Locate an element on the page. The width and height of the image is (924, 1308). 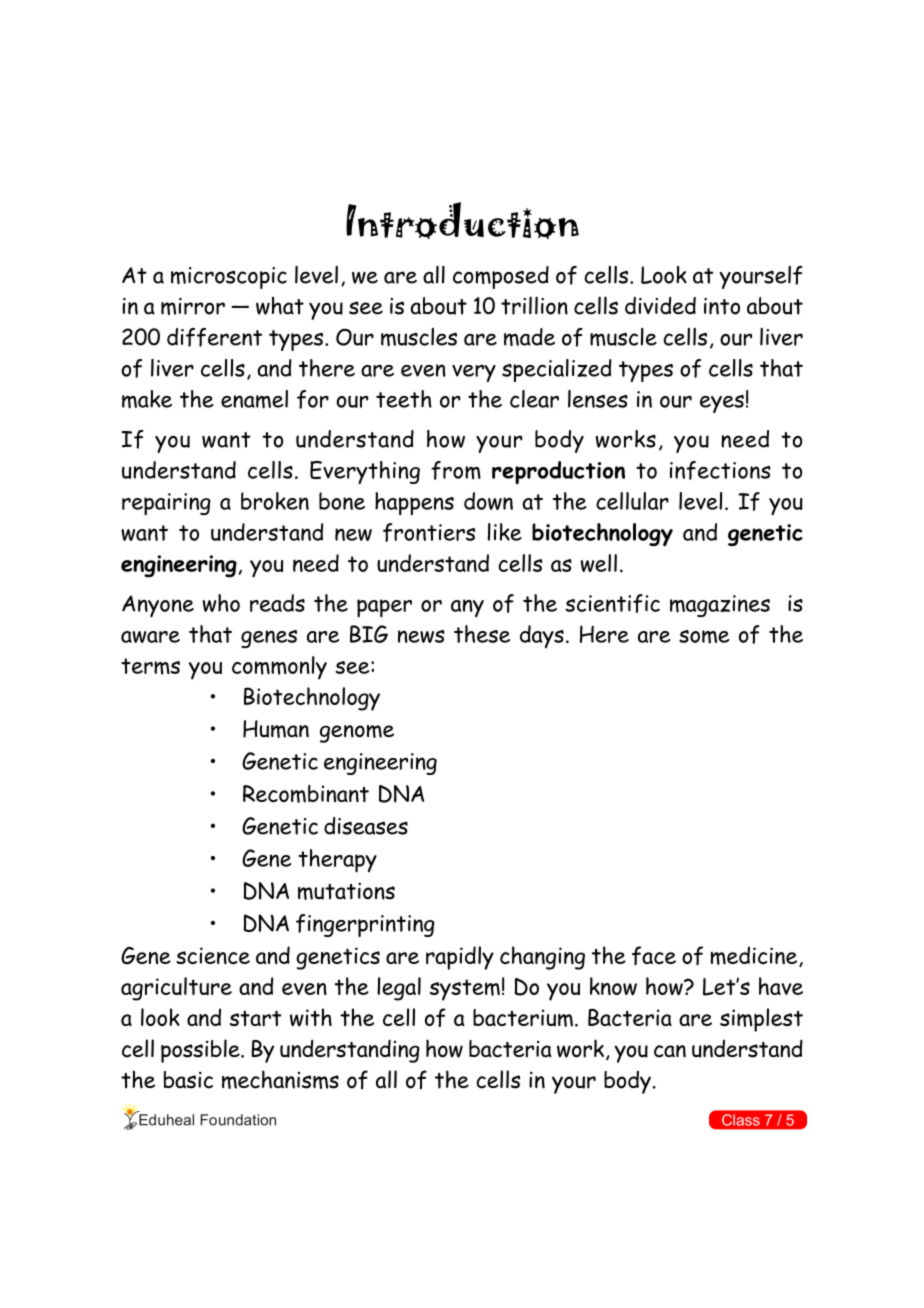
Class is located at coordinates (740, 1120).
